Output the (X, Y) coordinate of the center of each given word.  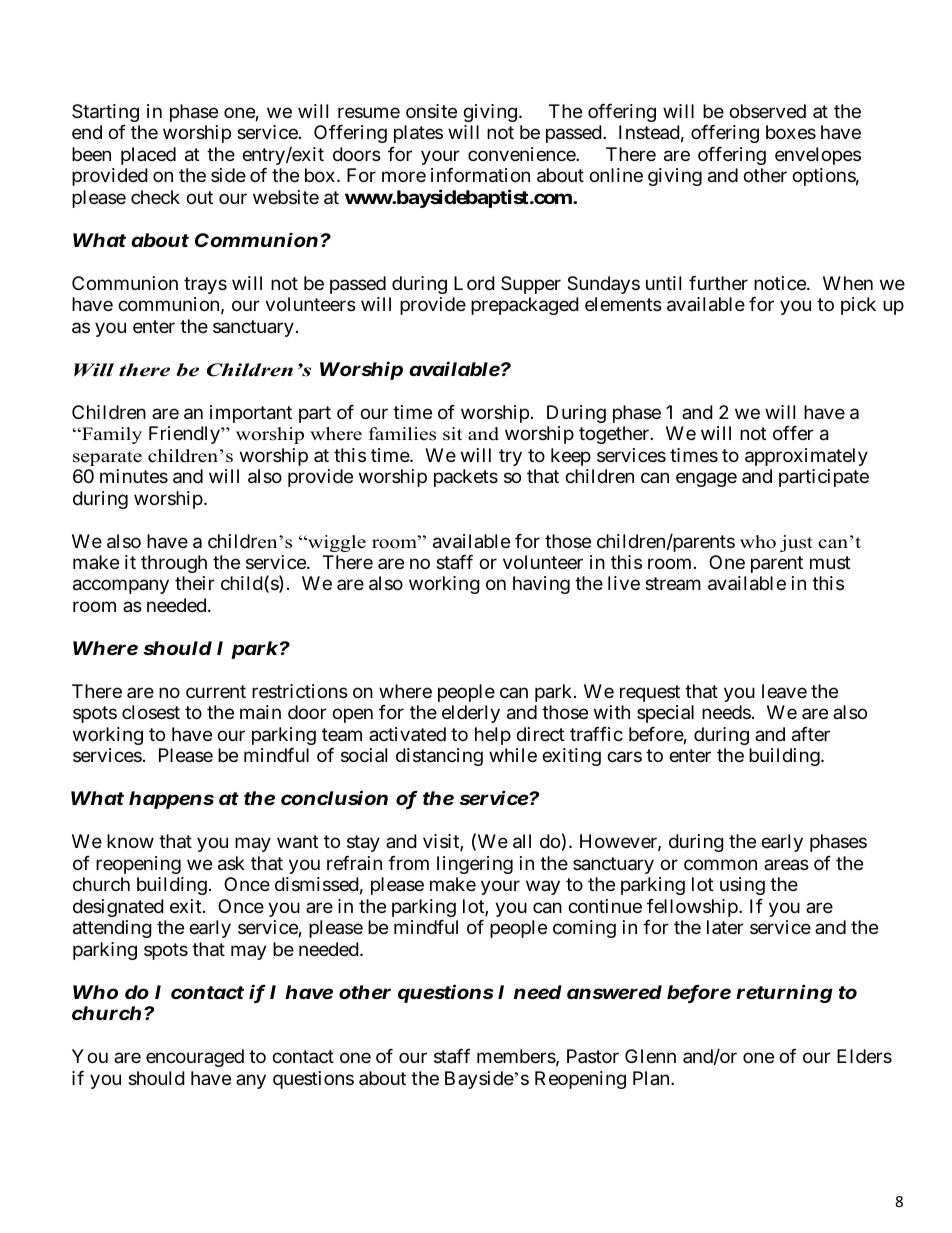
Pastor (593, 1056)
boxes (791, 132)
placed (148, 156)
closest (151, 712)
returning (784, 994)
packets (466, 478)
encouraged (195, 1058)
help (493, 736)
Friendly (185, 435)
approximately (806, 457)
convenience (522, 154)
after (811, 734)
